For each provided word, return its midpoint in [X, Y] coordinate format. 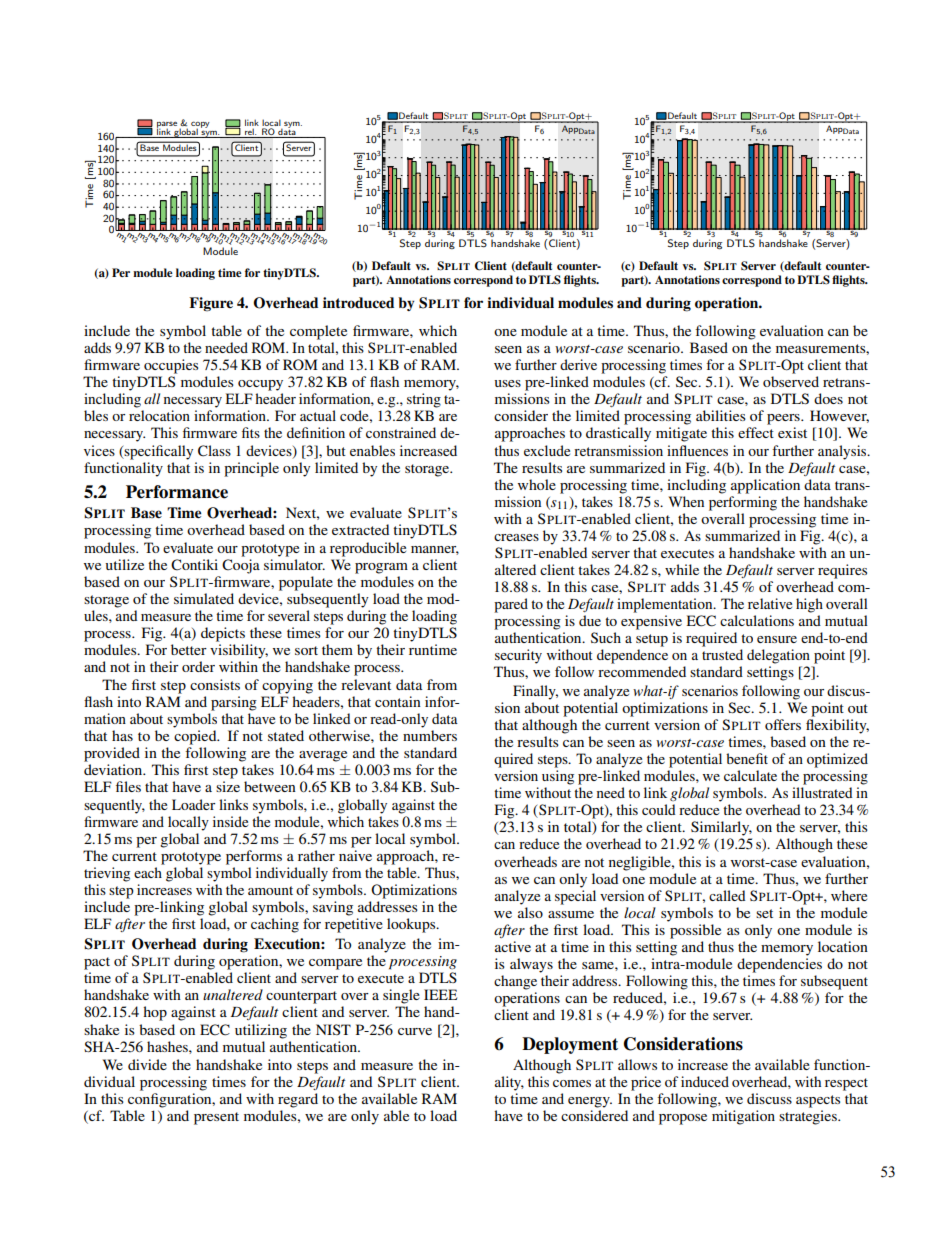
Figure [211, 304]
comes [572, 1083]
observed [791, 381]
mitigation [743, 1117]
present [216, 1118]
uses [508, 383]
